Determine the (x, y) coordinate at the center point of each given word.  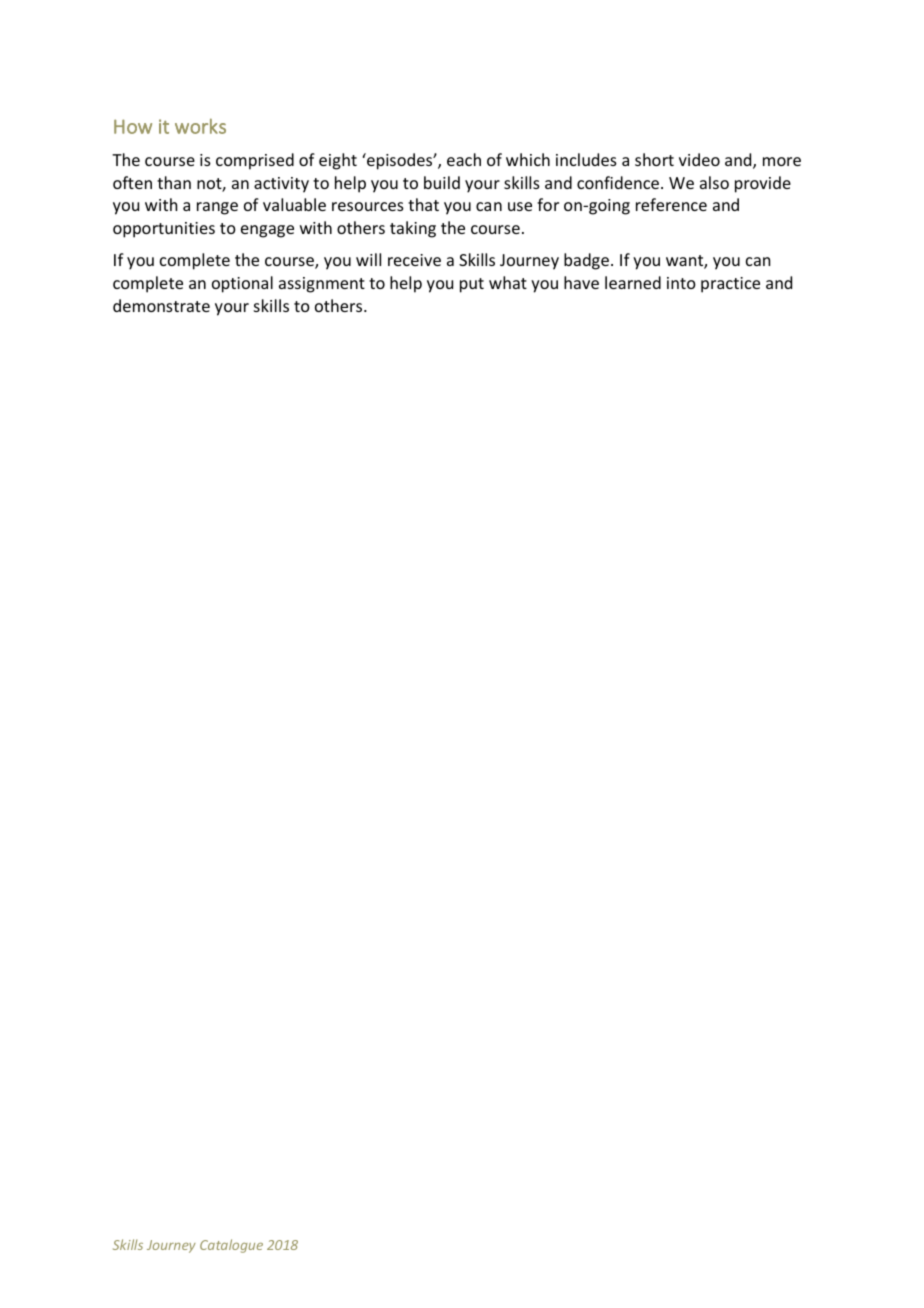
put (472, 285)
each (464, 159)
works (200, 126)
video (699, 159)
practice (730, 285)
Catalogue (231, 1246)
